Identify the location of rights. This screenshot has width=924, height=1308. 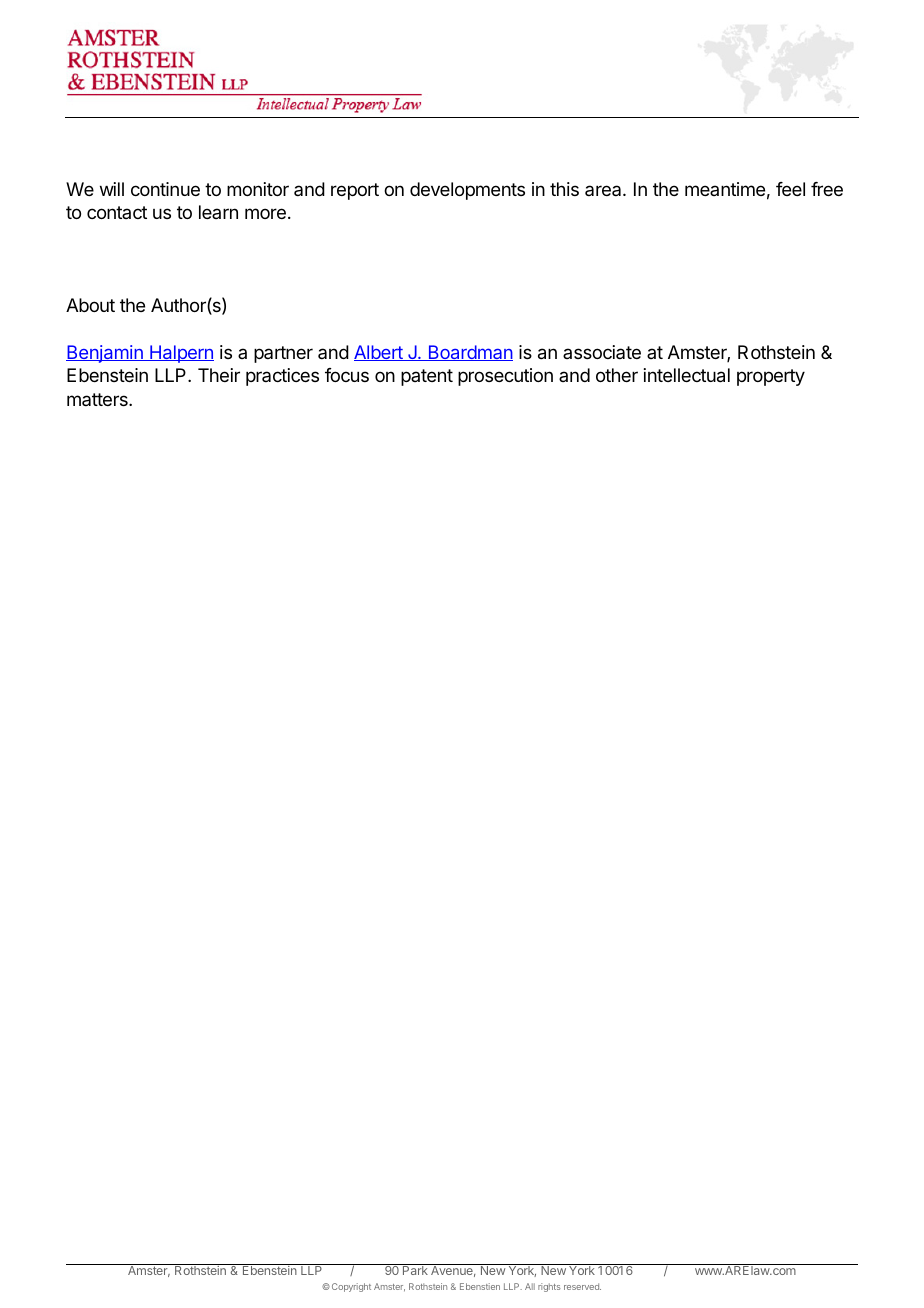
(549, 1287).
